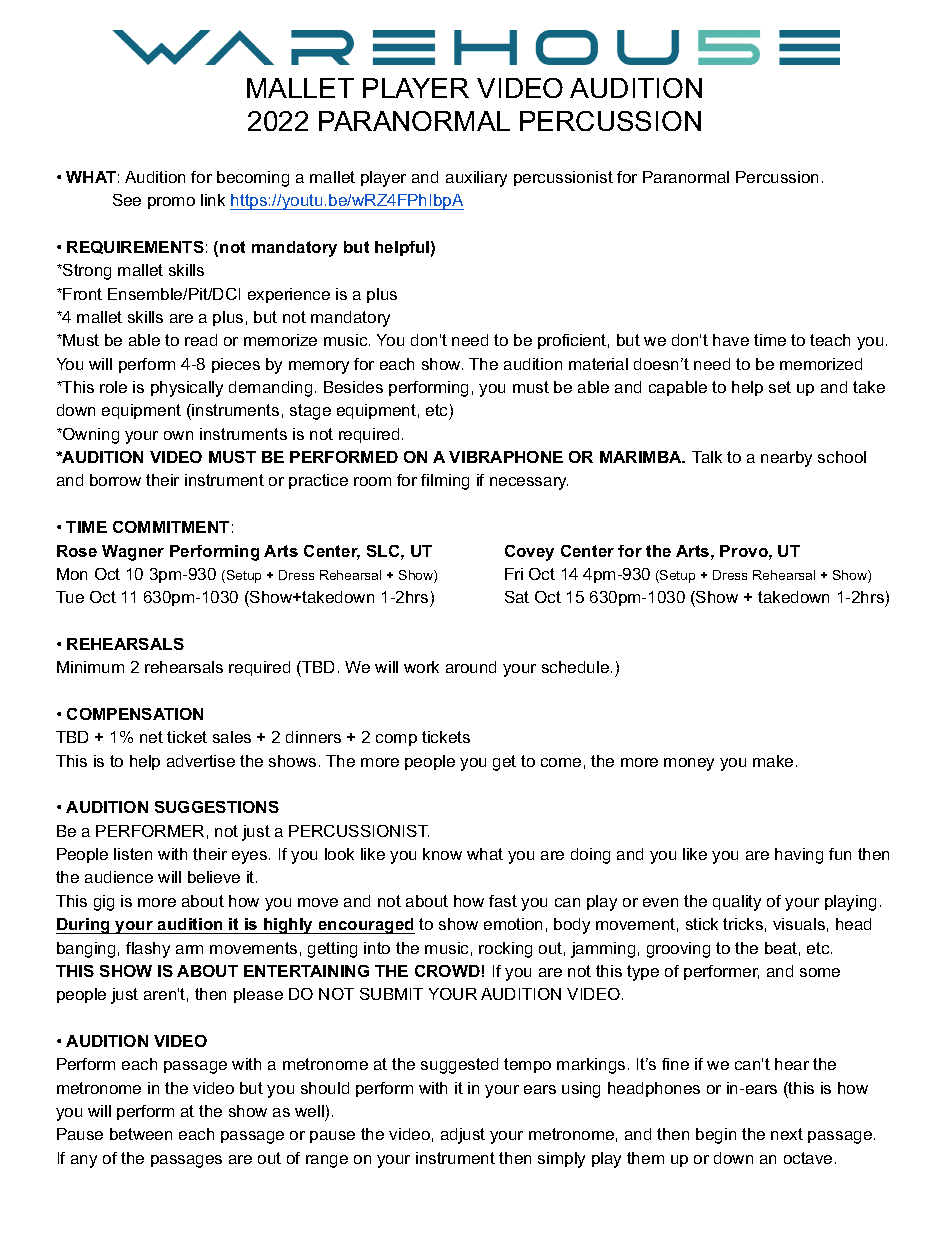  Describe the element at coordinates (731, 340) in the screenshot. I see `have` at that location.
